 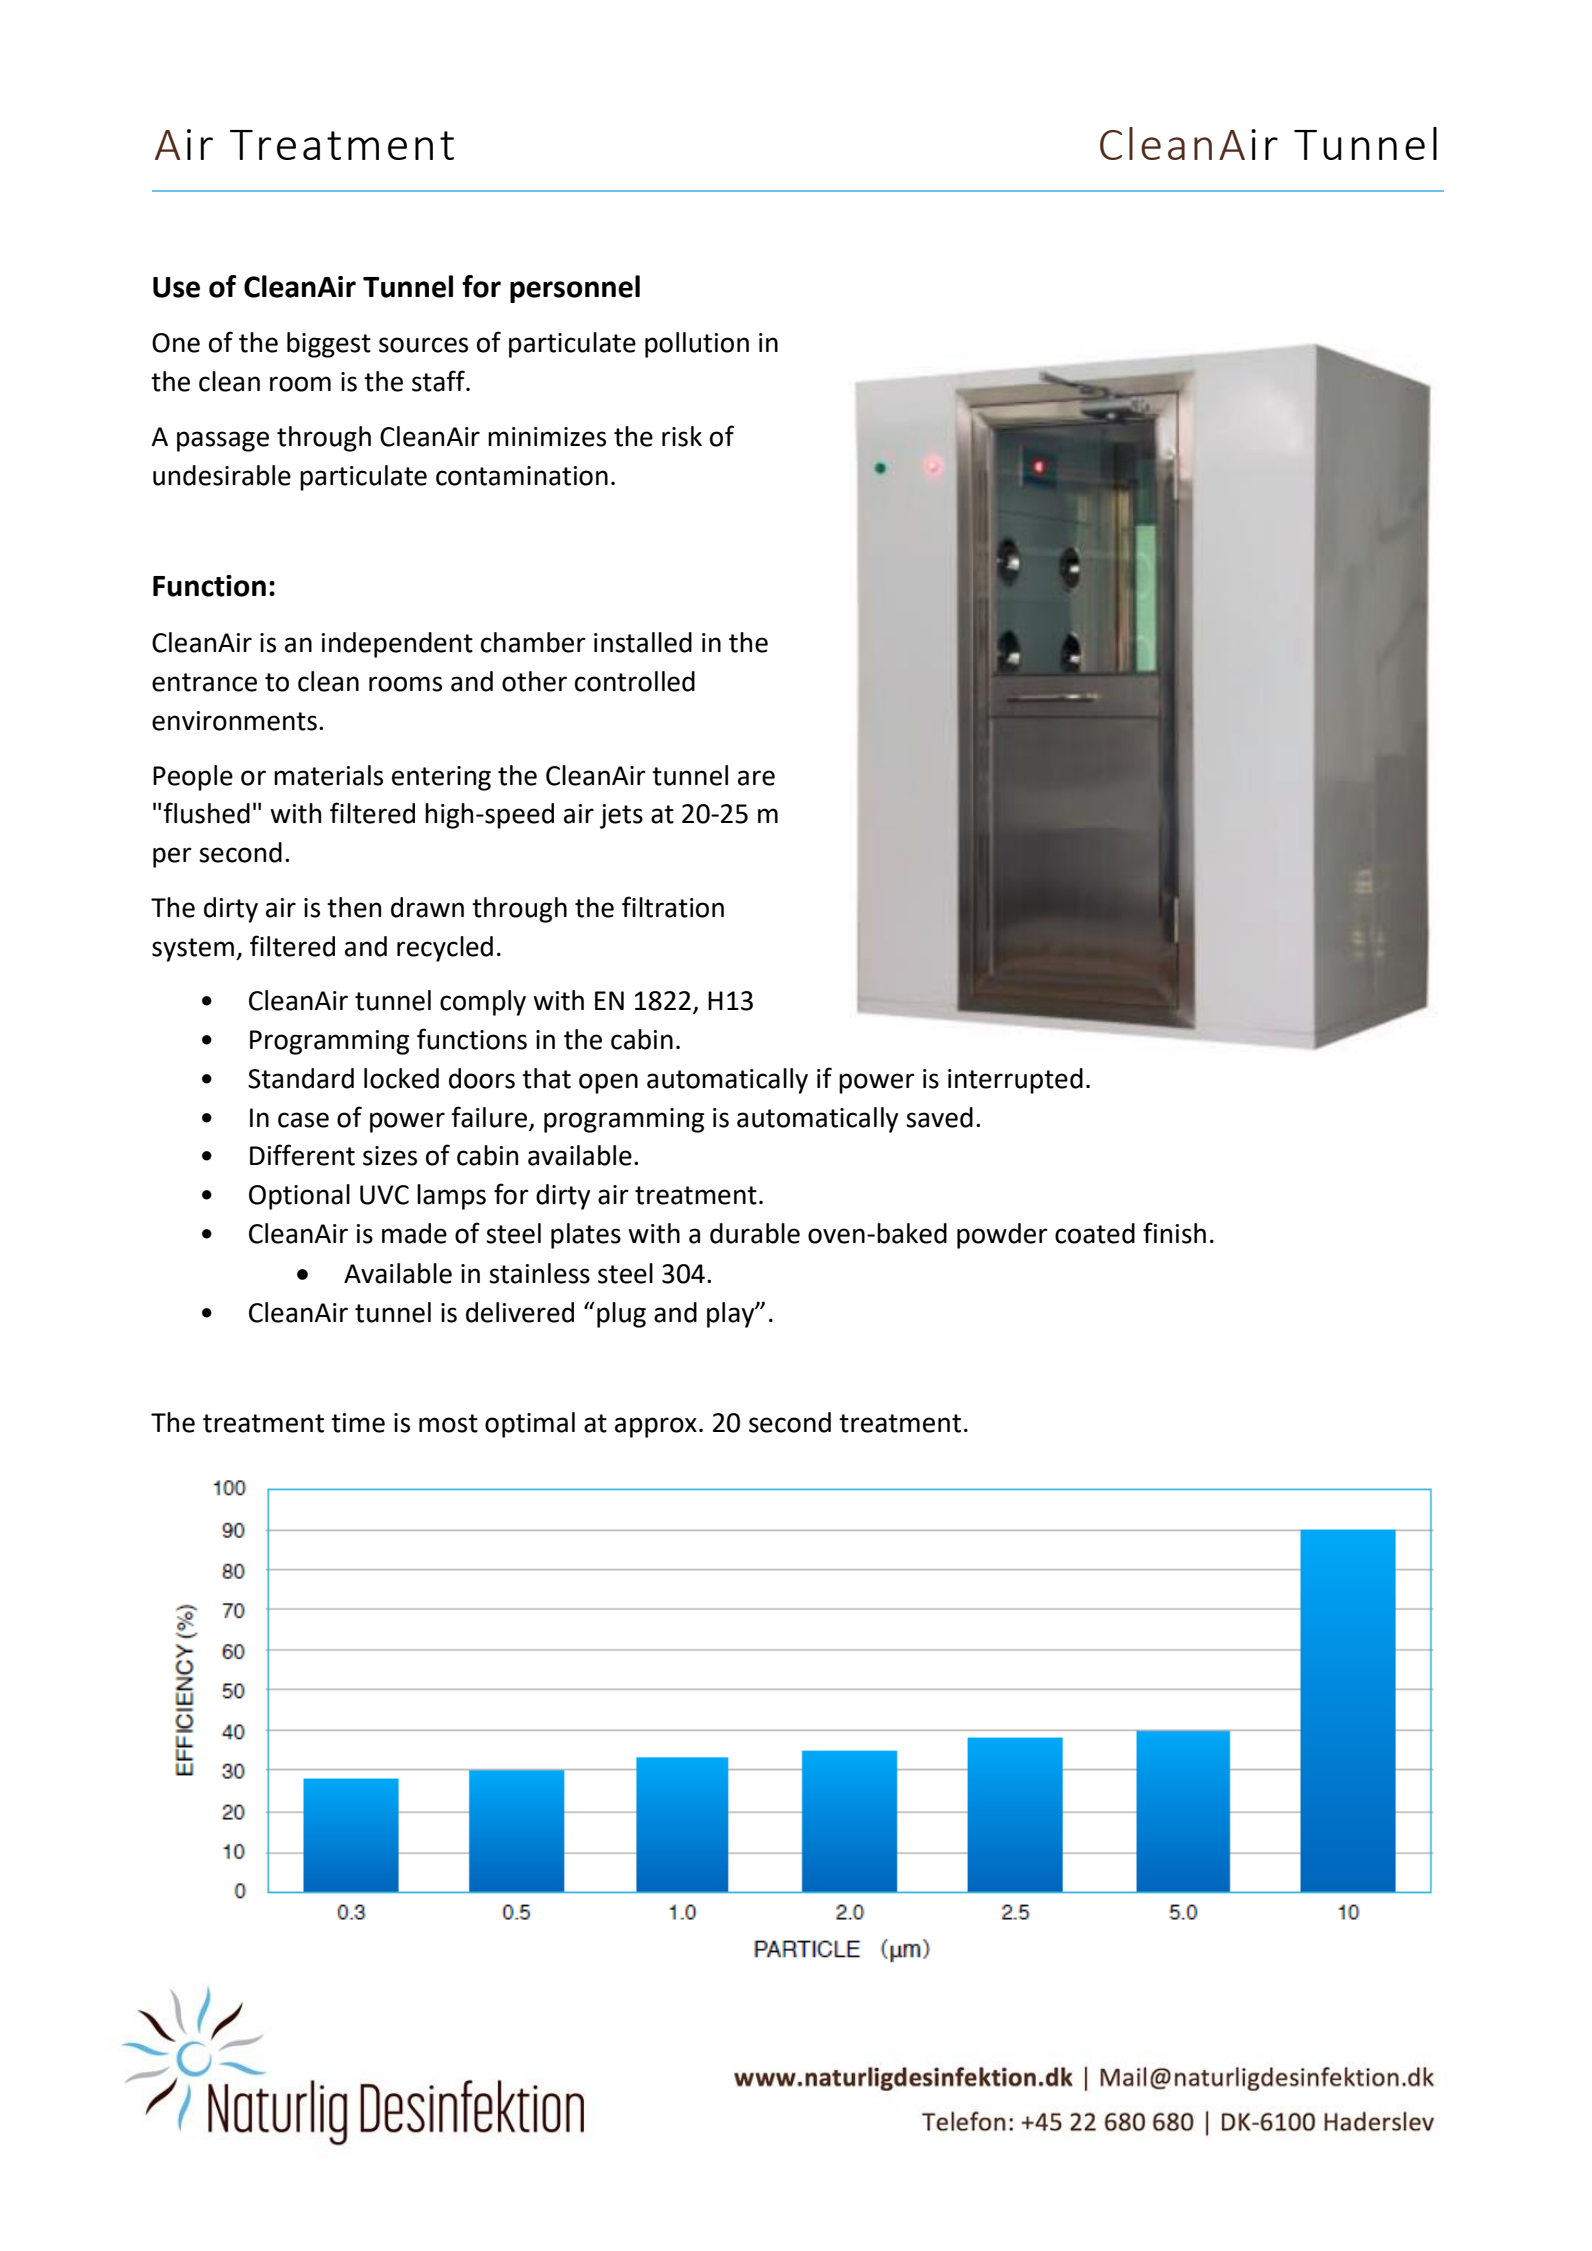 I want to click on Standard, so click(x=301, y=1078).
